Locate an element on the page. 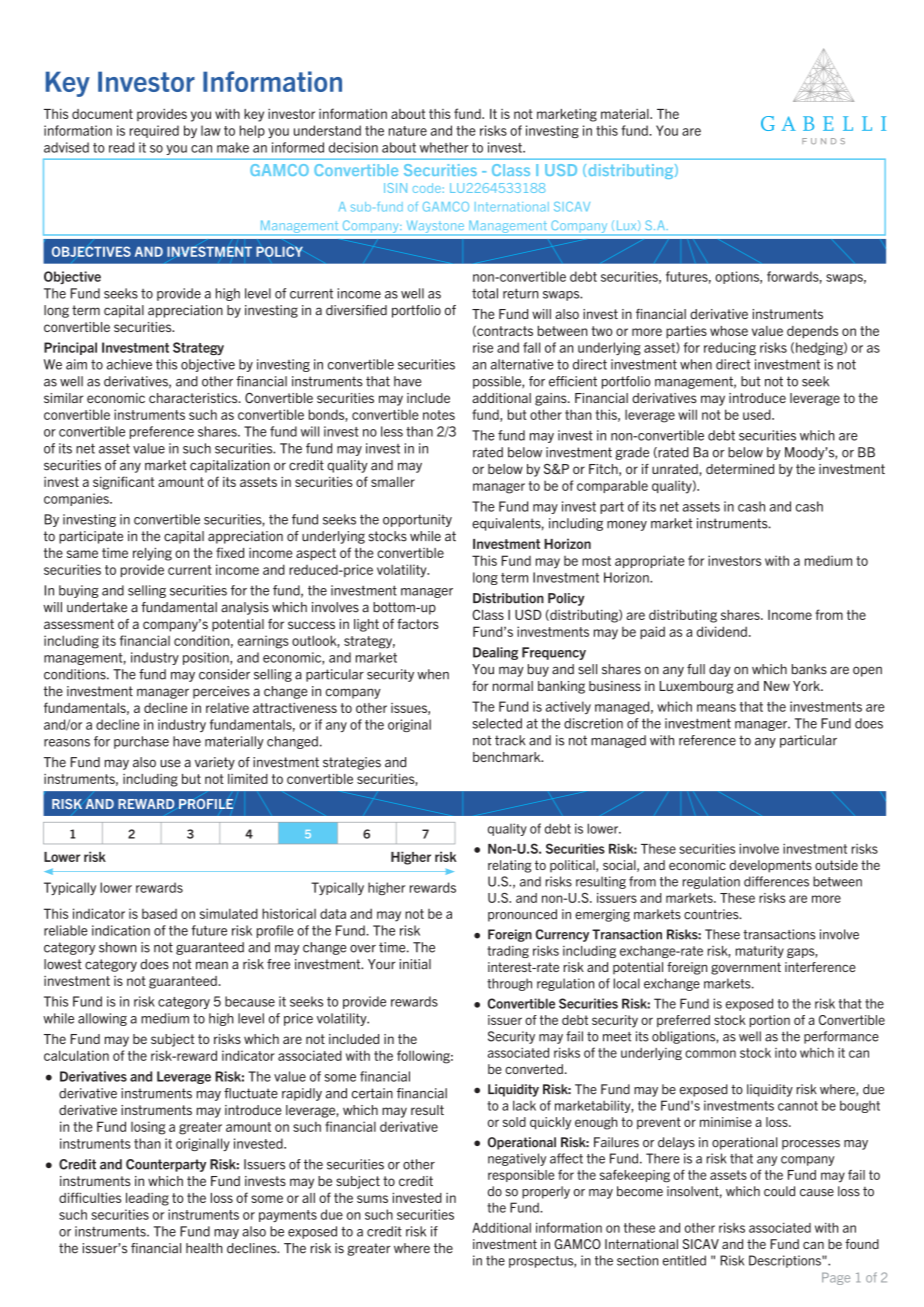 This document has width=924, height=1307. New is located at coordinates (777, 686).
